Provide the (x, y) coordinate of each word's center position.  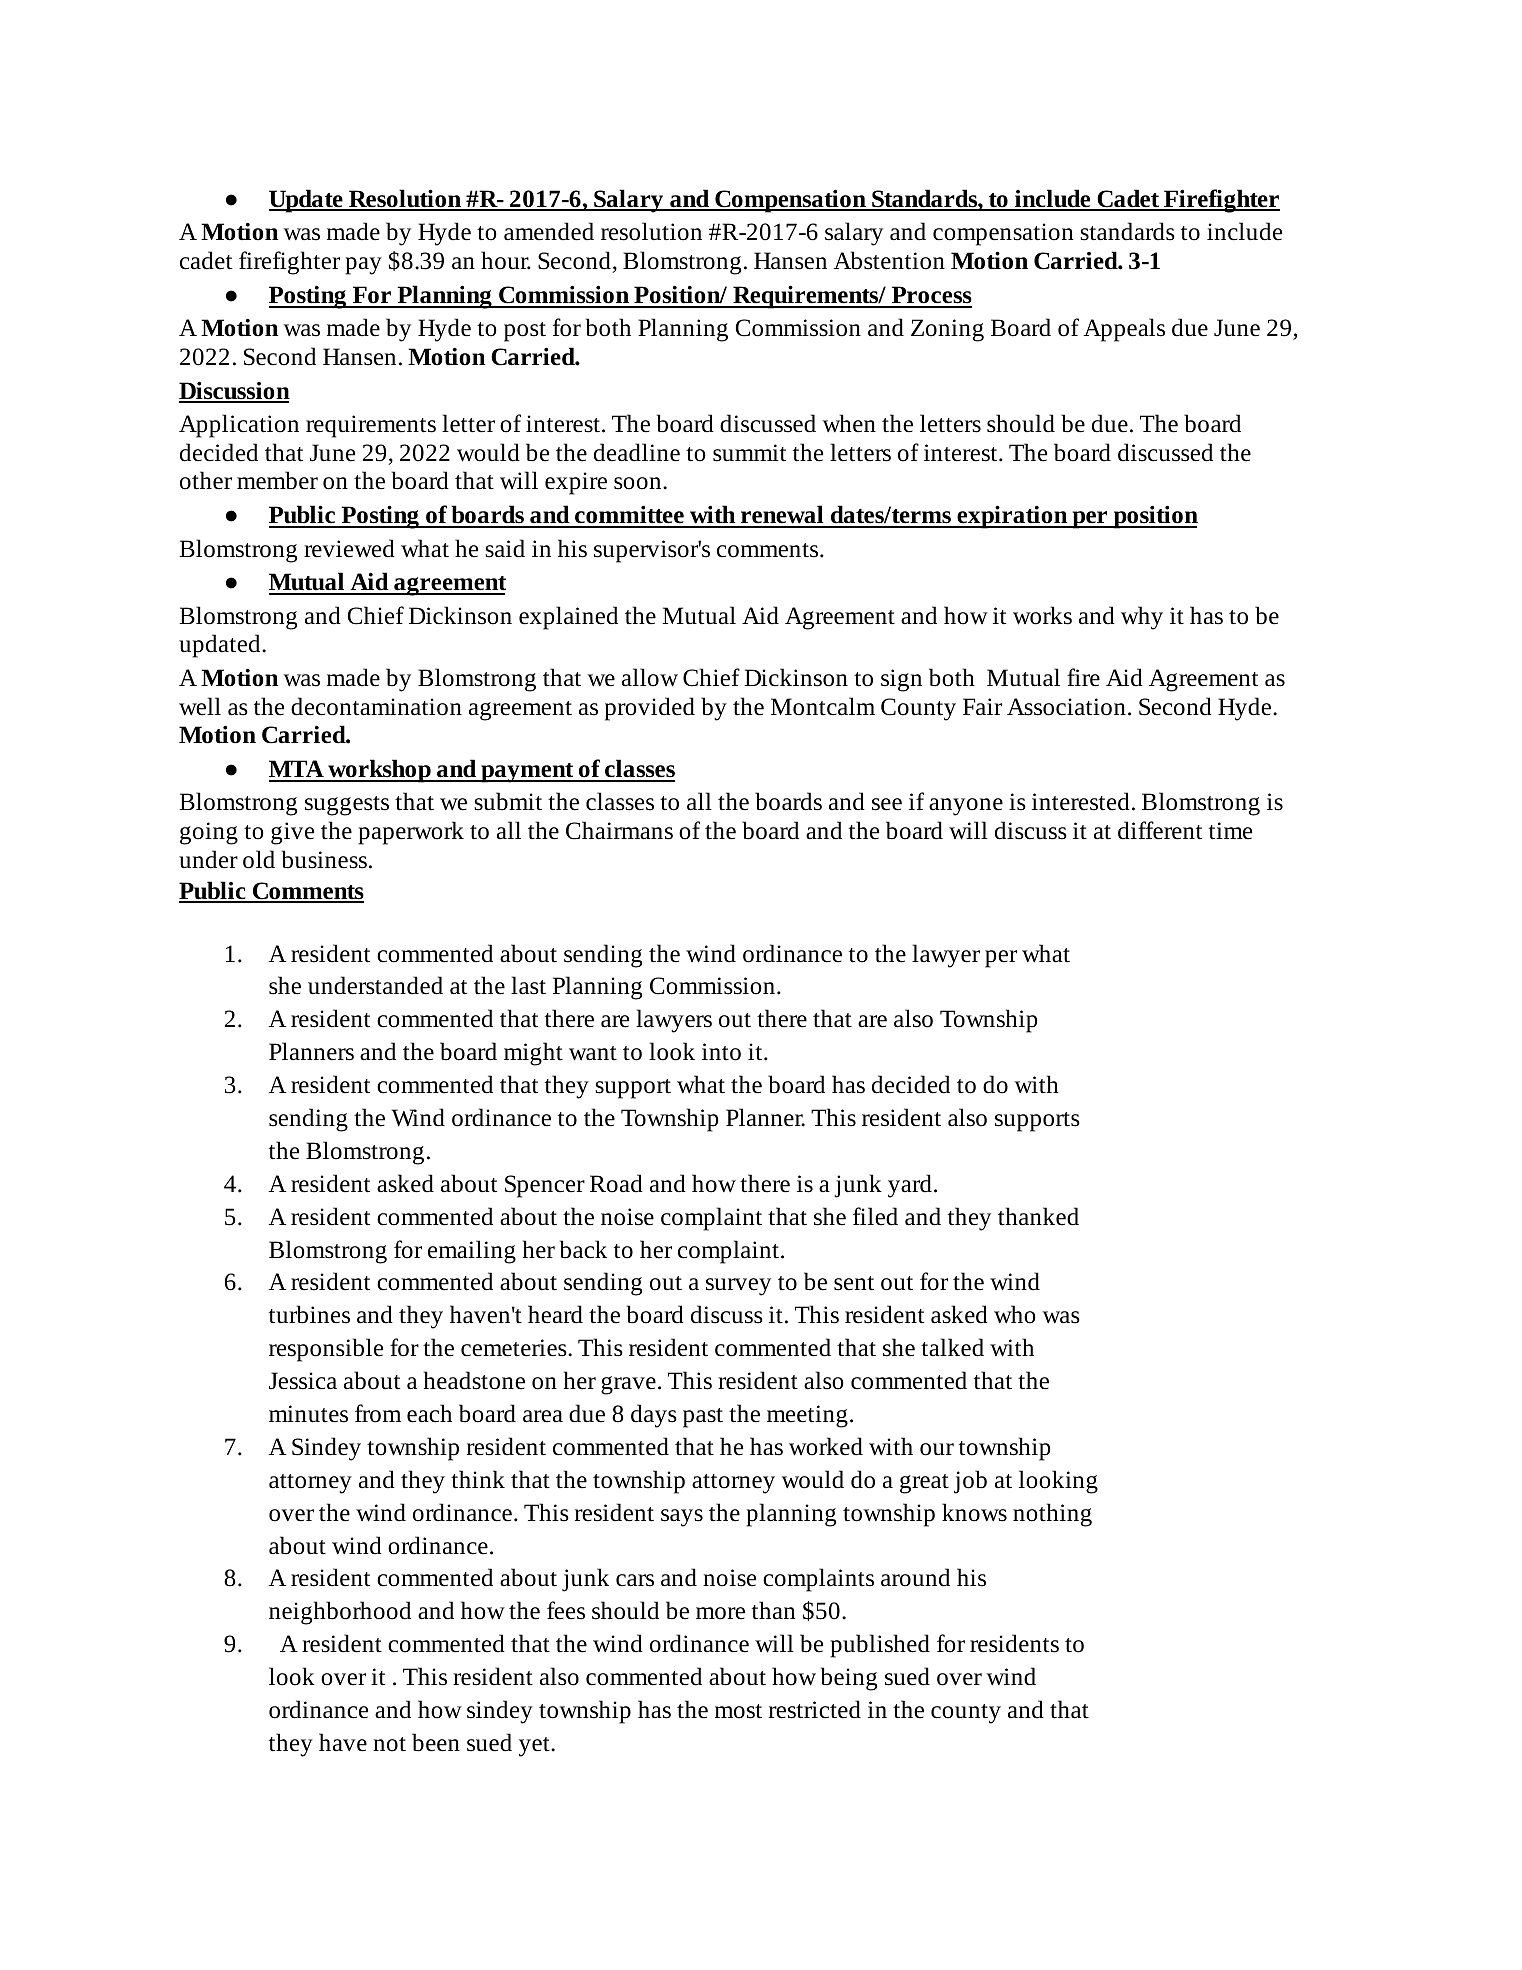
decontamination (376, 706)
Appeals (1124, 330)
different (1160, 830)
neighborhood (340, 1613)
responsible (326, 1350)
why (1142, 618)
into (721, 1052)
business (324, 859)
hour (506, 260)
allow (650, 677)
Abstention (889, 260)
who (1015, 1314)
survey (738, 1287)
